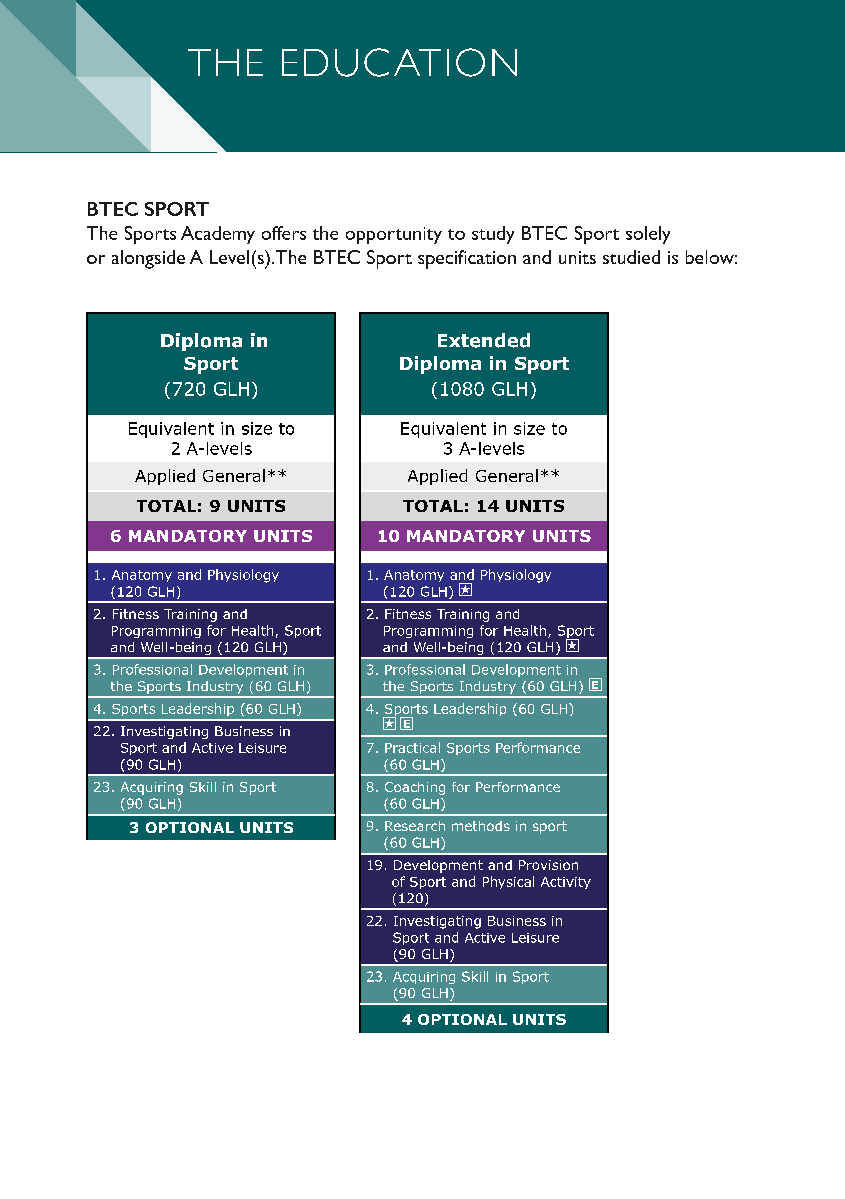 The image size is (845, 1199). What do you see at coordinates (399, 62) in the page?
I see `EDUCATION` at bounding box center [399, 62].
